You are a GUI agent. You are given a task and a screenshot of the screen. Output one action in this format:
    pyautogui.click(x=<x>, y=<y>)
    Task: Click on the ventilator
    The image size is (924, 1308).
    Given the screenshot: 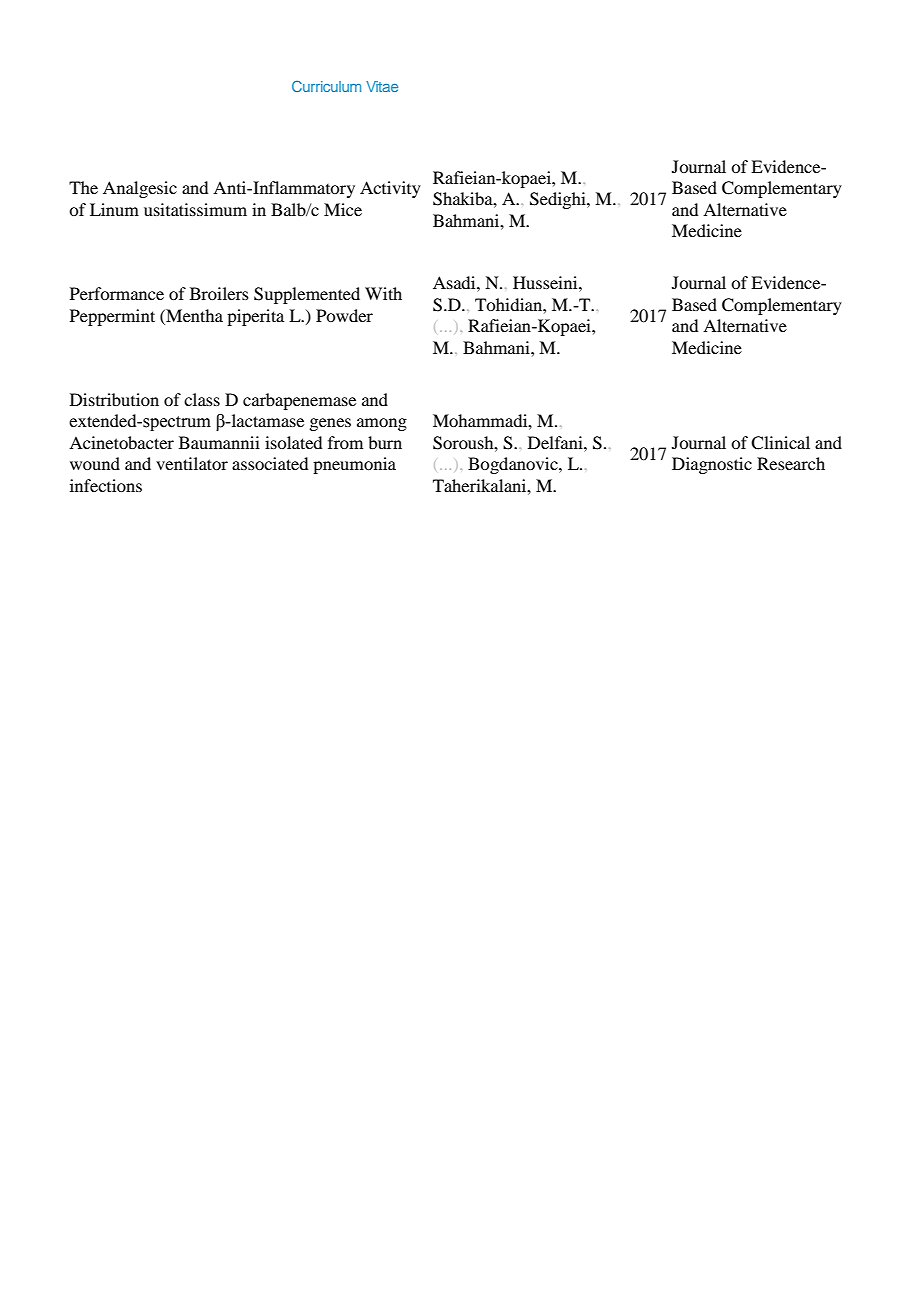 What is the action you would take?
    pyautogui.click(x=192, y=463)
